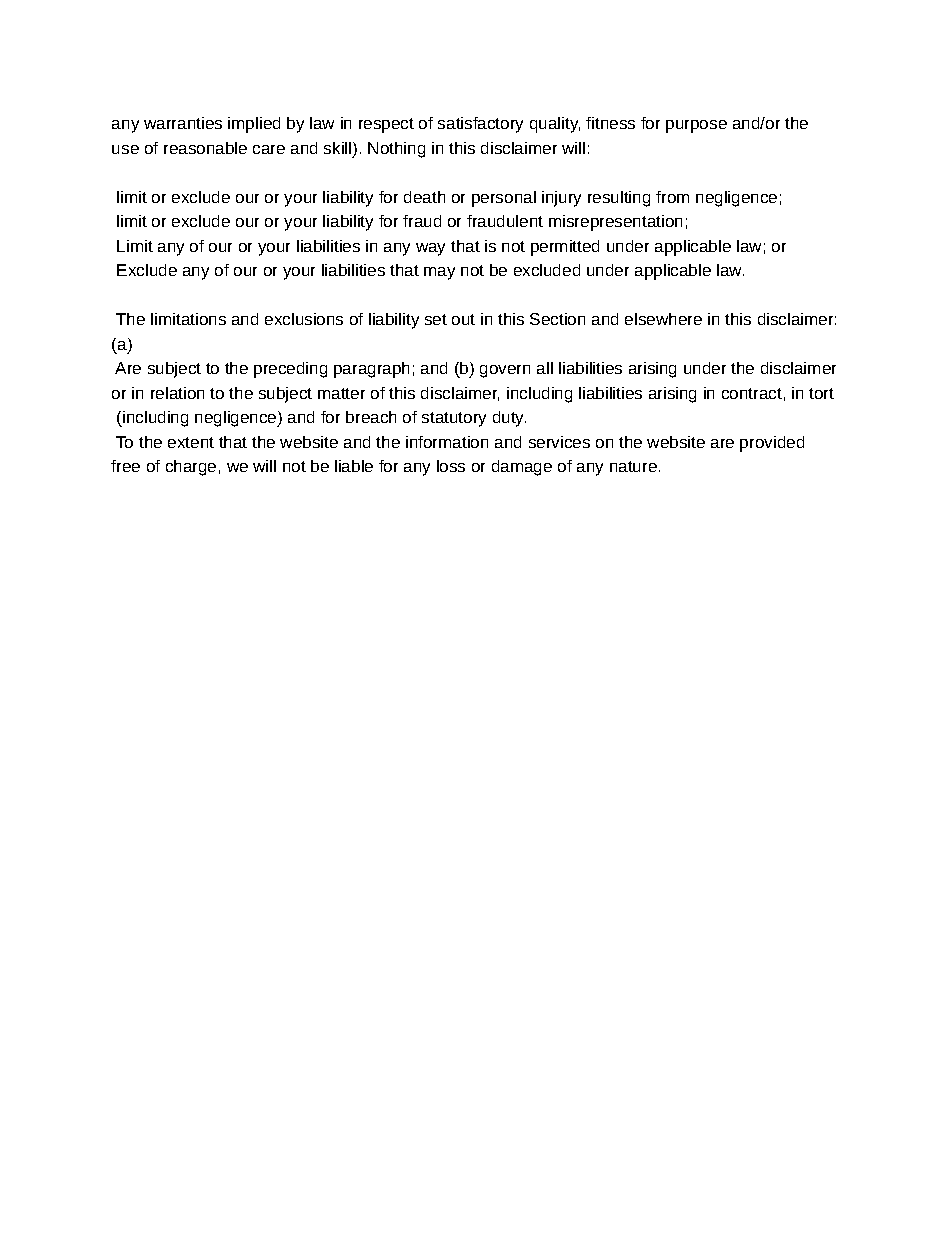 This page has width=952, height=1233. I want to click on purpose, so click(696, 126).
